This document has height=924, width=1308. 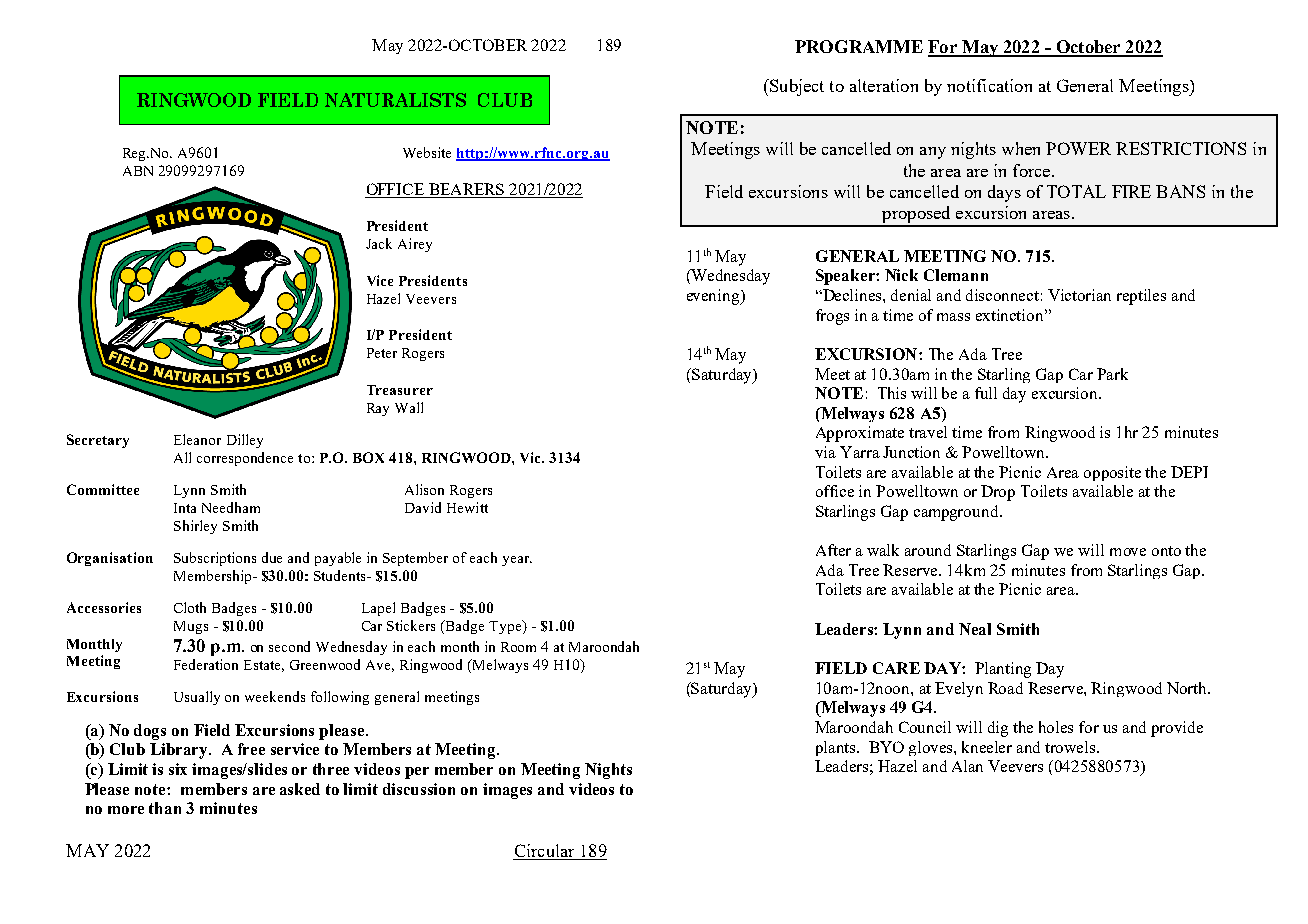 I want to click on Alan, so click(x=967, y=766).
